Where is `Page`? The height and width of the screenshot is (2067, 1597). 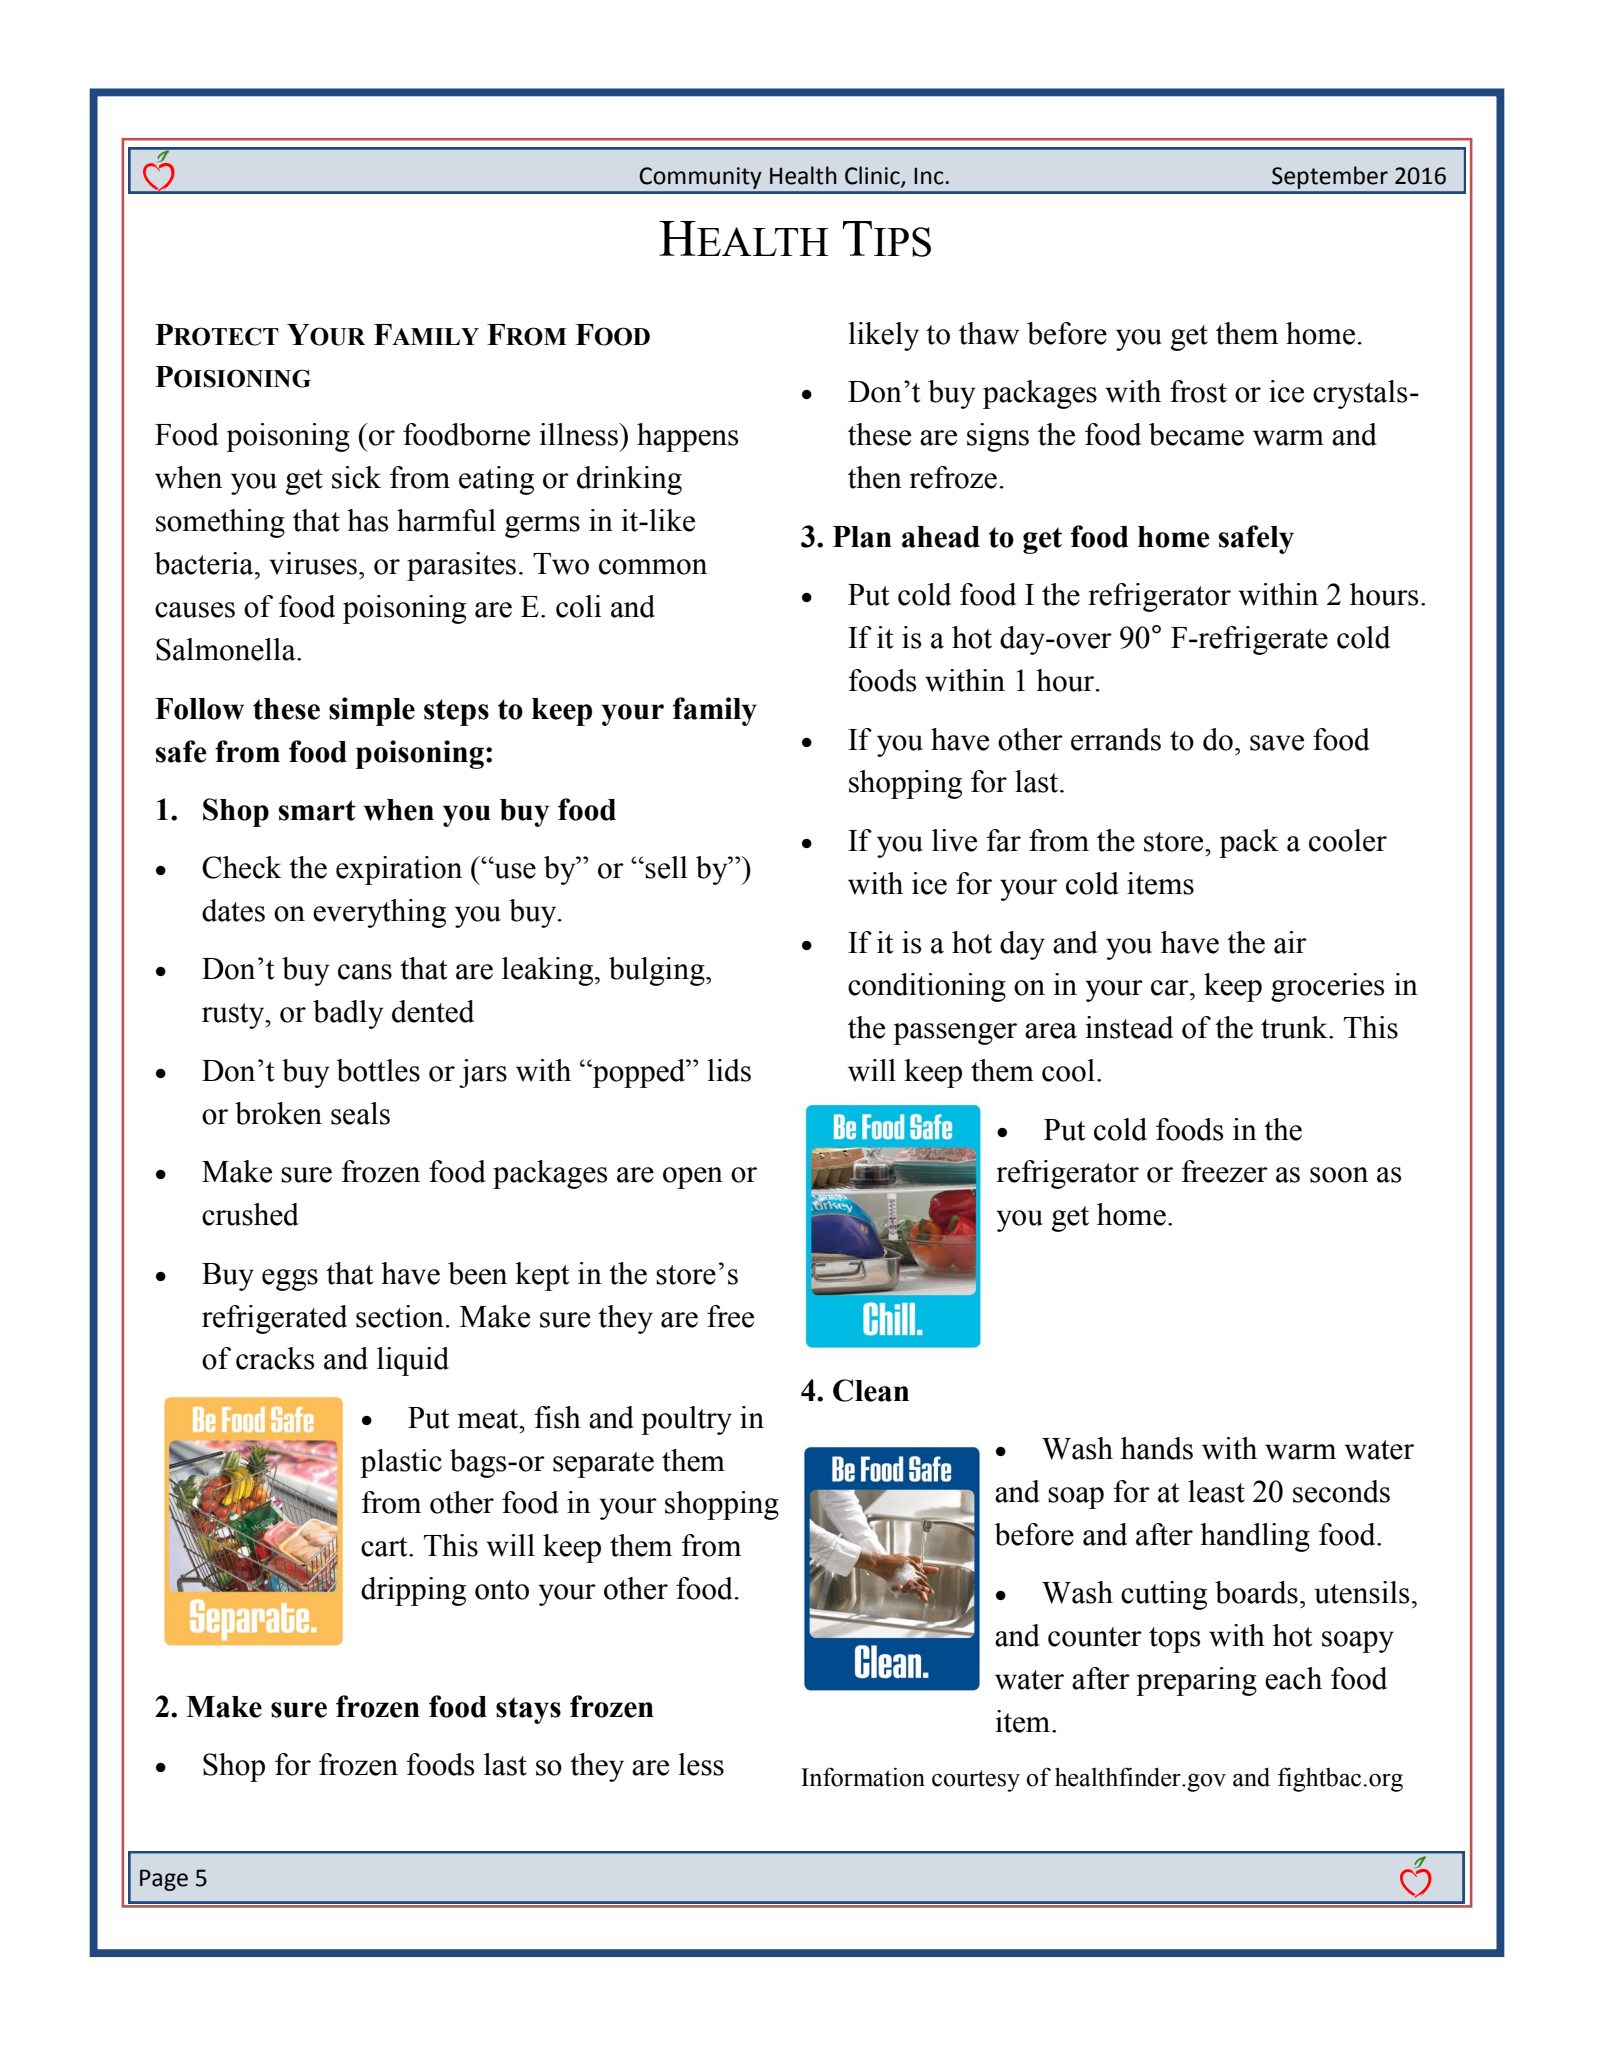 Page is located at coordinates (164, 1880).
